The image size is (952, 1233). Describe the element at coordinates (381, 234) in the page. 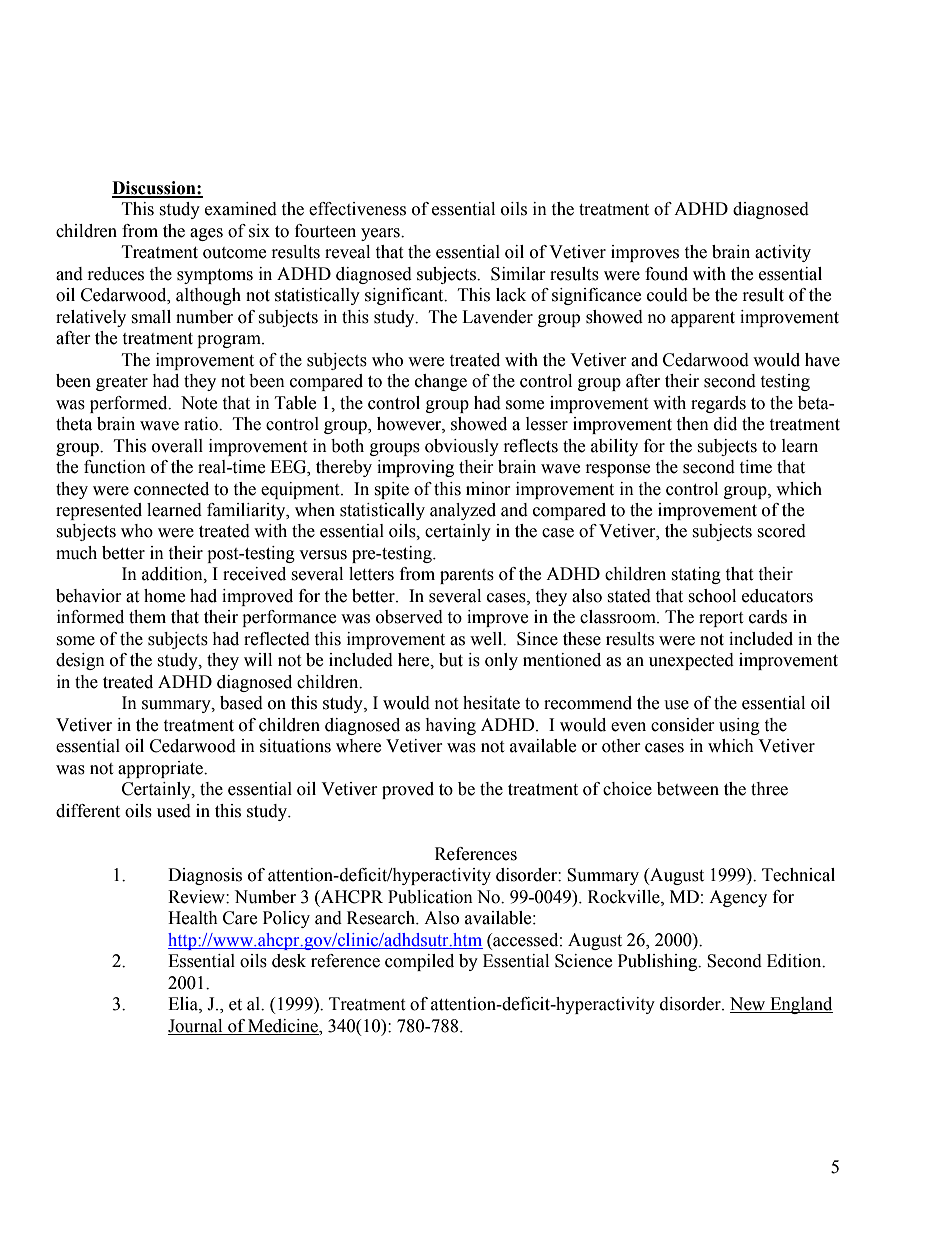

I see `years` at that location.
